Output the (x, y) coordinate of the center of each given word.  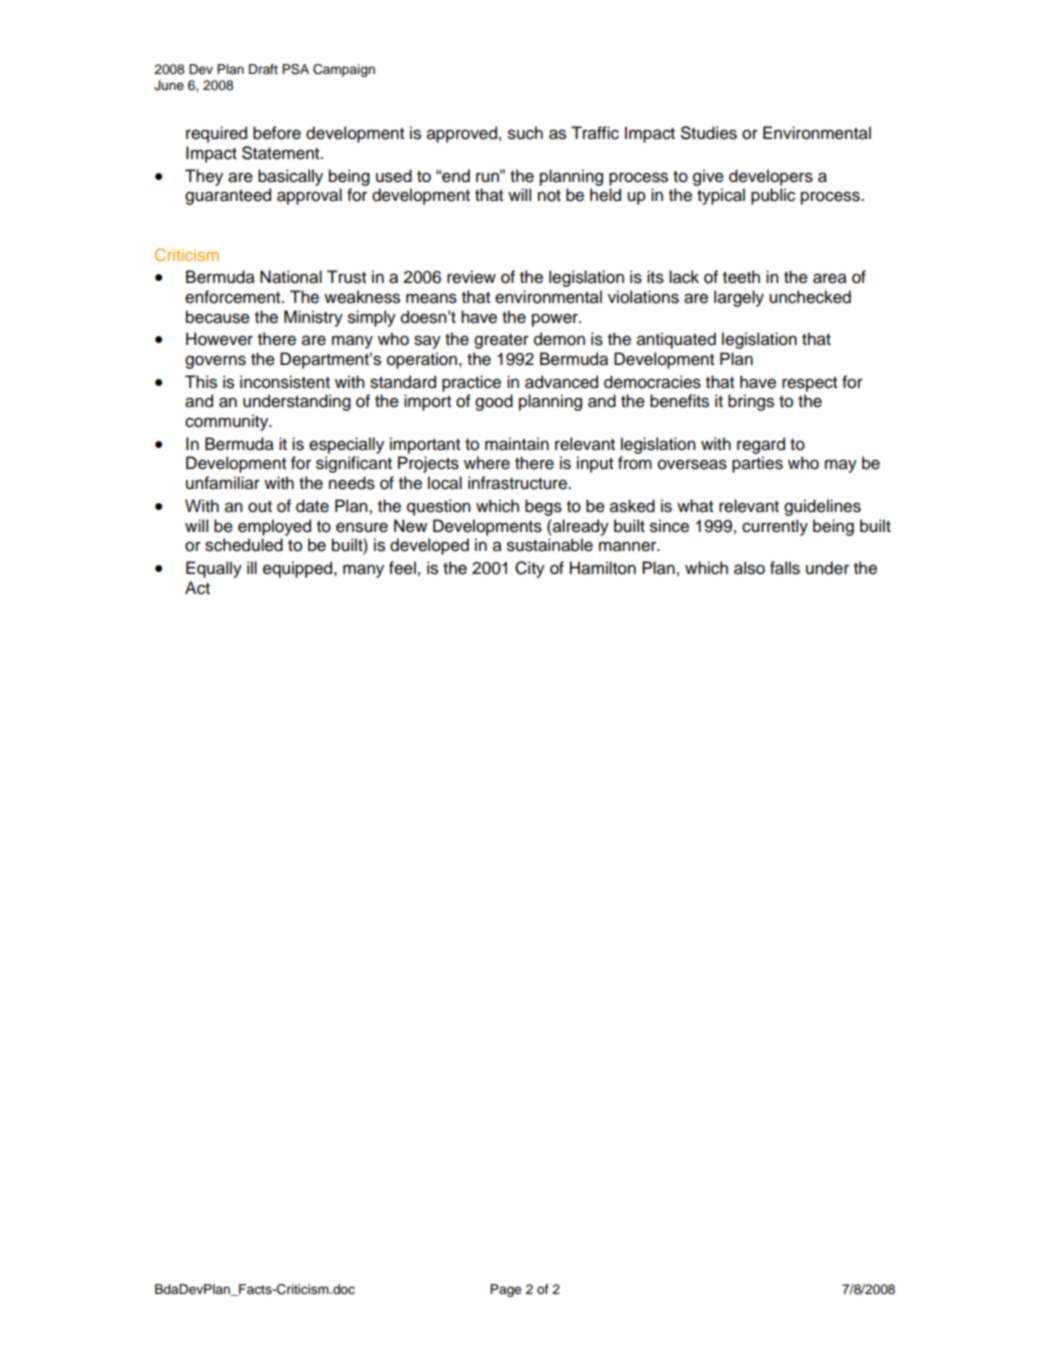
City (530, 569)
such (525, 133)
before (277, 133)
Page (505, 1290)
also (749, 568)
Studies (709, 133)
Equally (214, 569)
